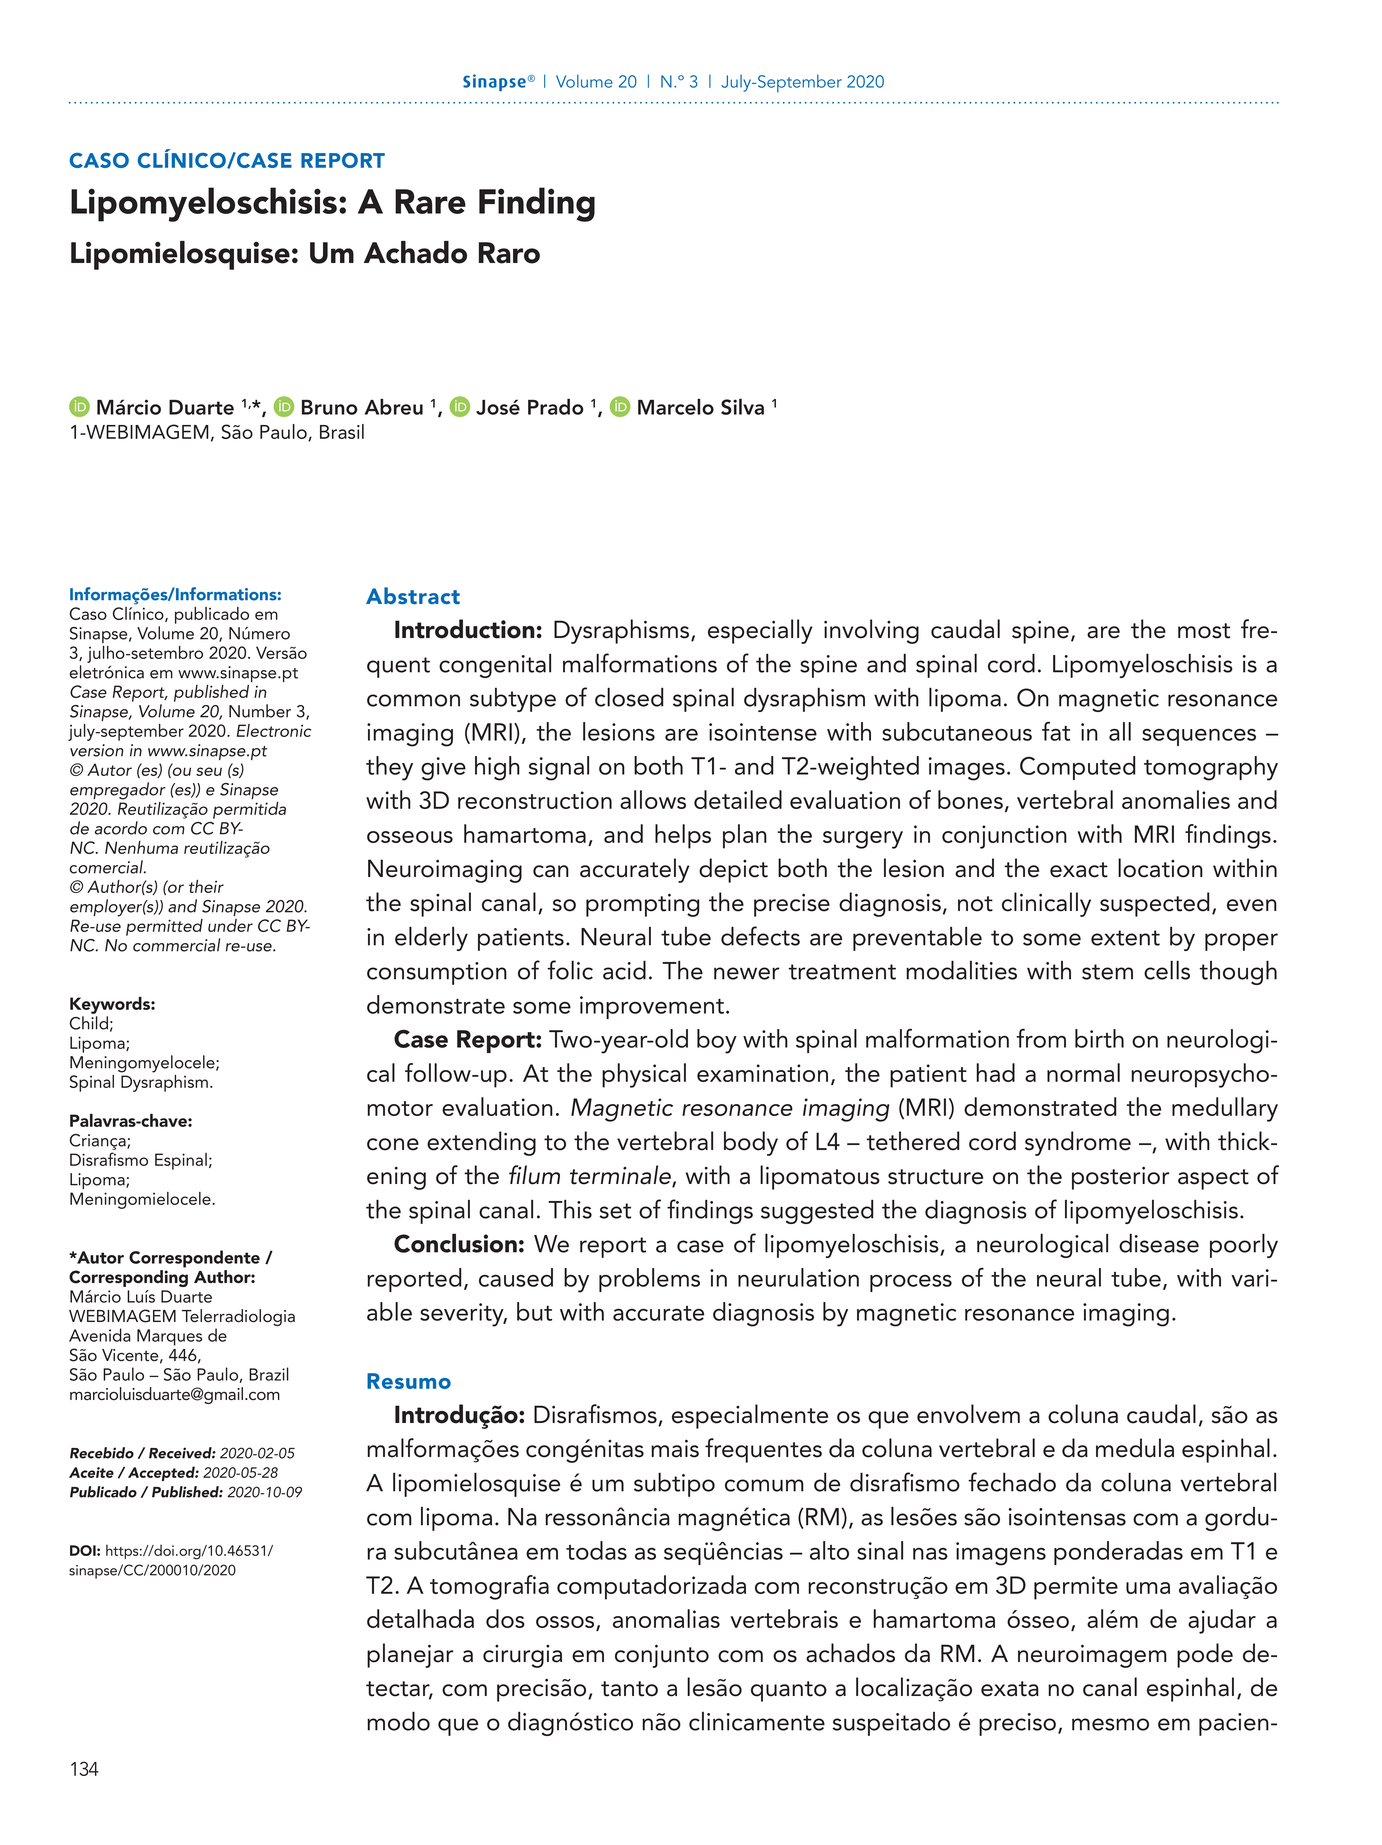 This document has width=1382, height=1845. I want to click on Rare, so click(430, 201).
